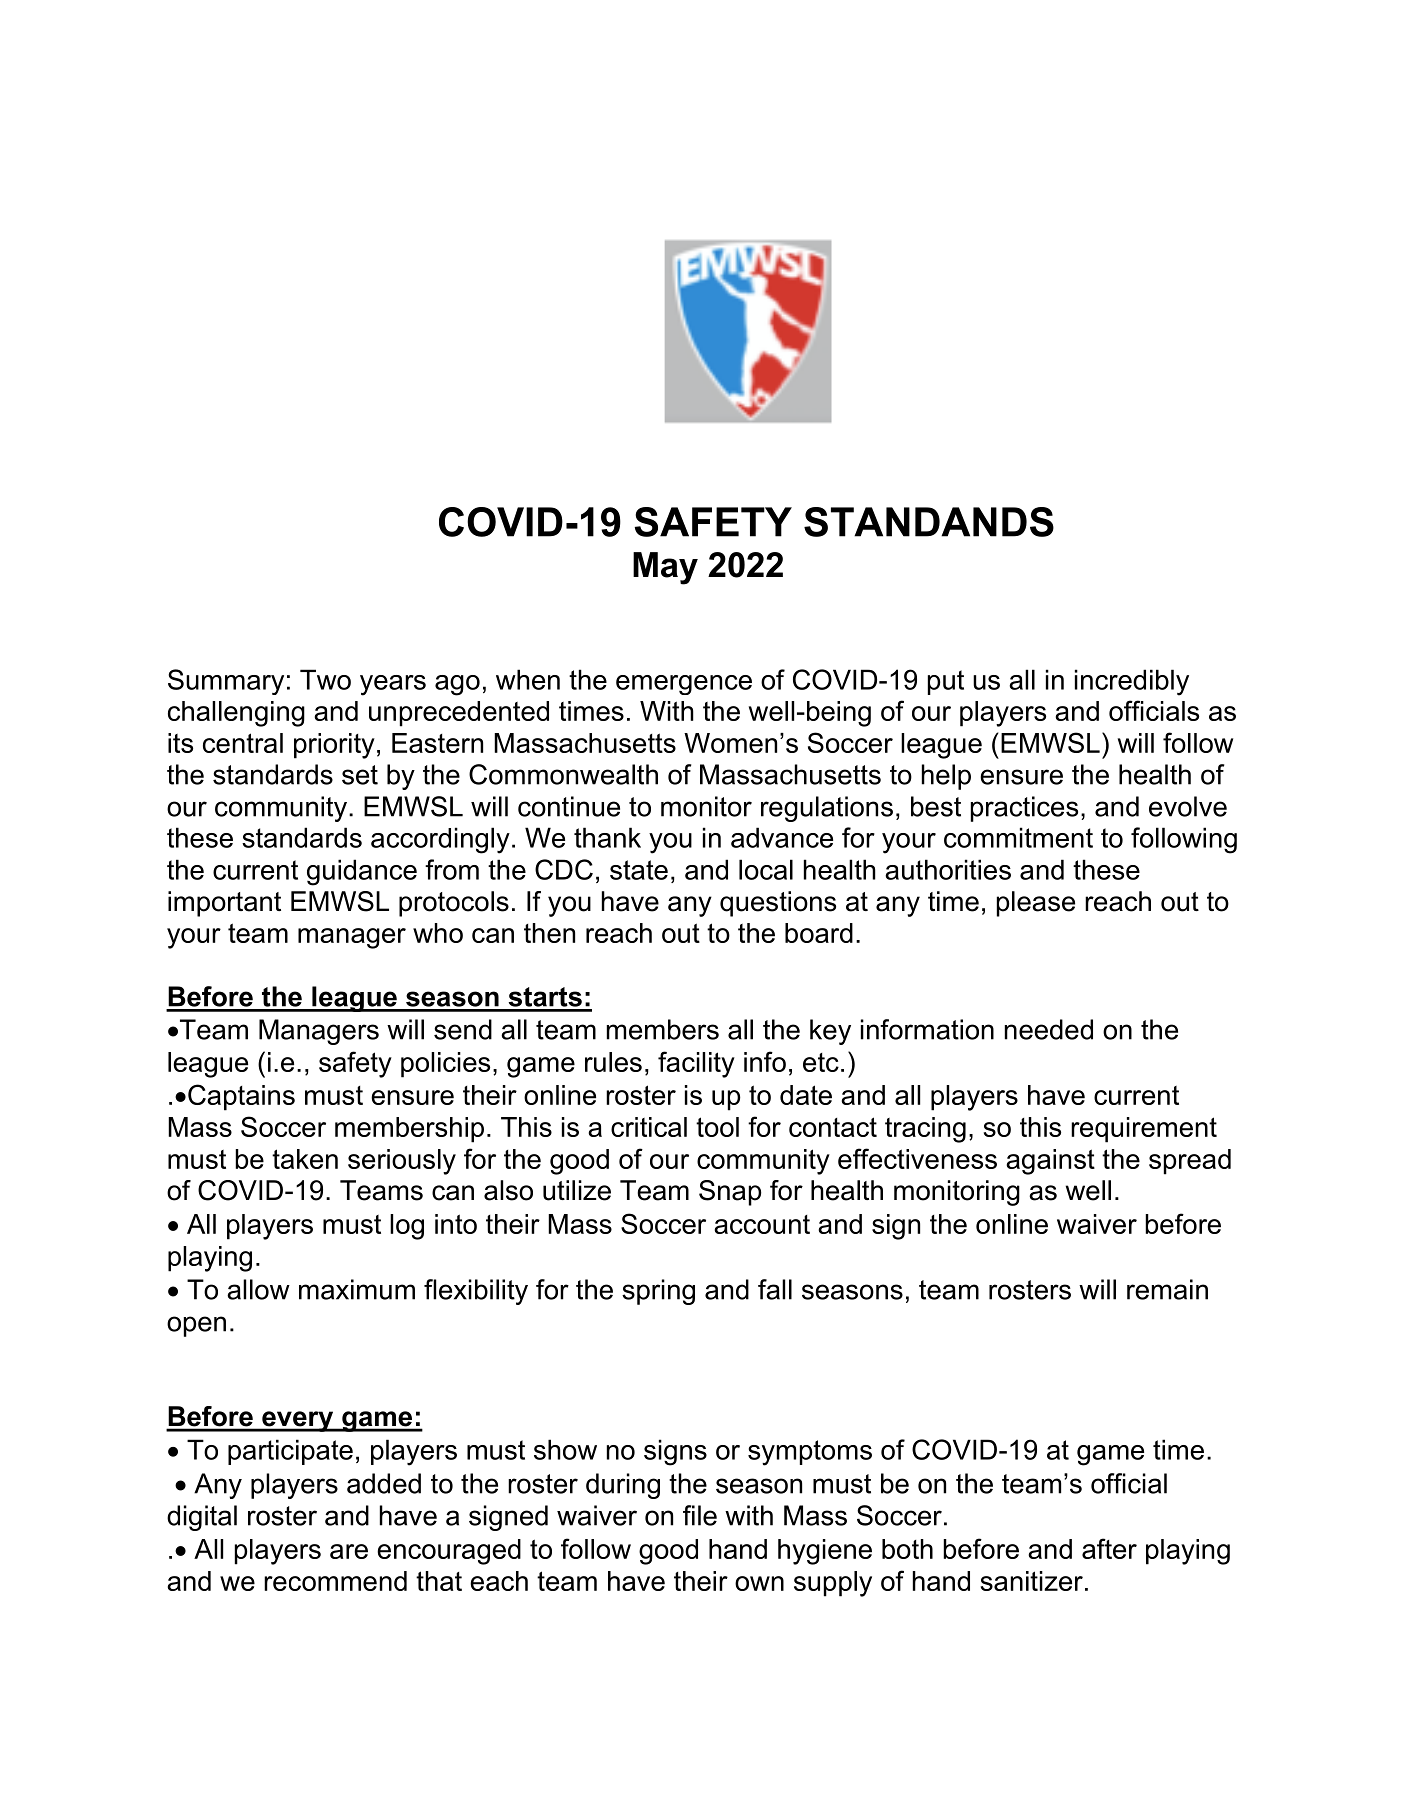 Image resolution: width=1405 pixels, height=1818 pixels. Describe the element at coordinates (1132, 682) in the screenshot. I see `incredibly` at that location.
